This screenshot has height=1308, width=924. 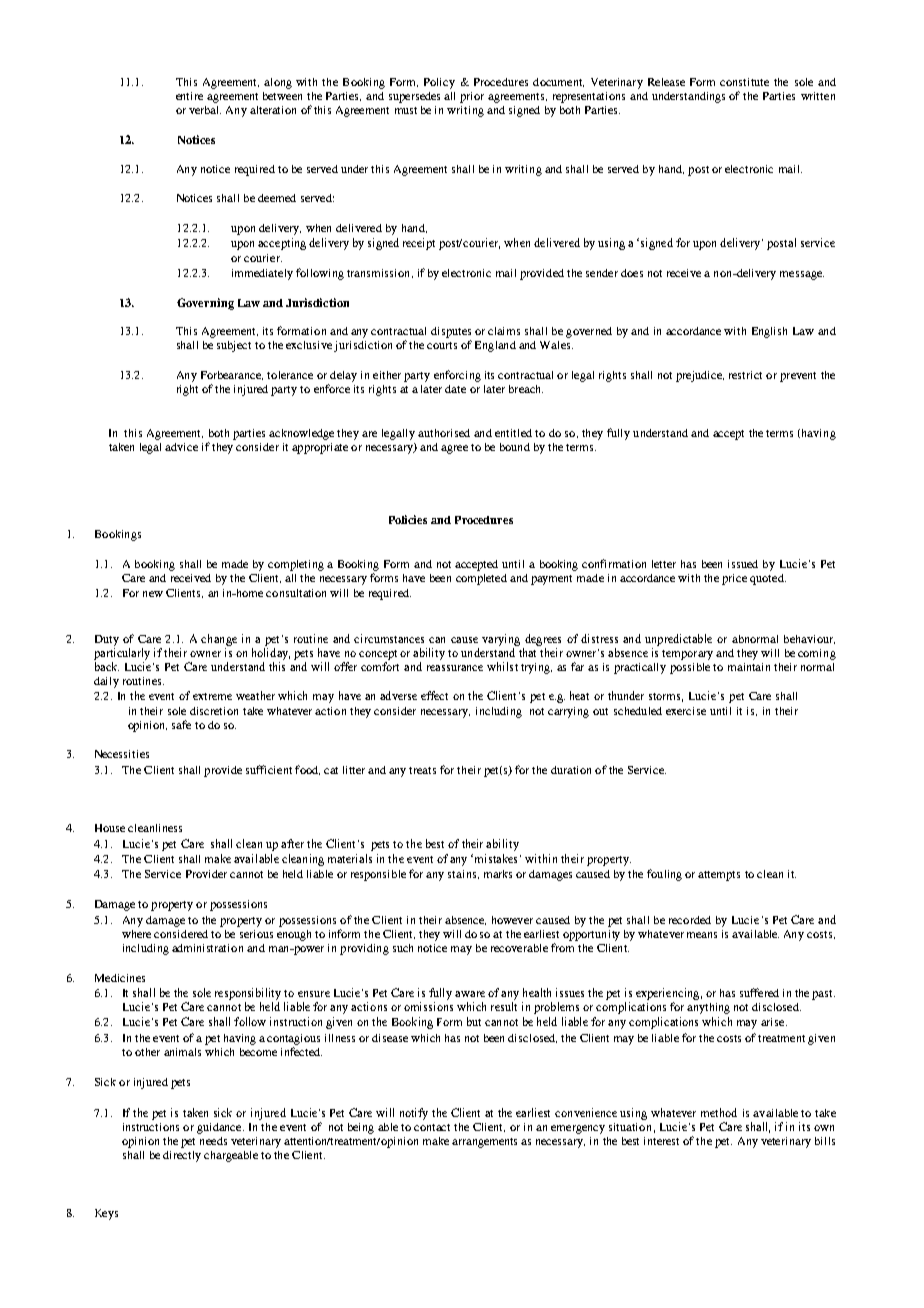 What do you see at coordinates (472, 97) in the screenshot?
I see `prior` at bounding box center [472, 97].
